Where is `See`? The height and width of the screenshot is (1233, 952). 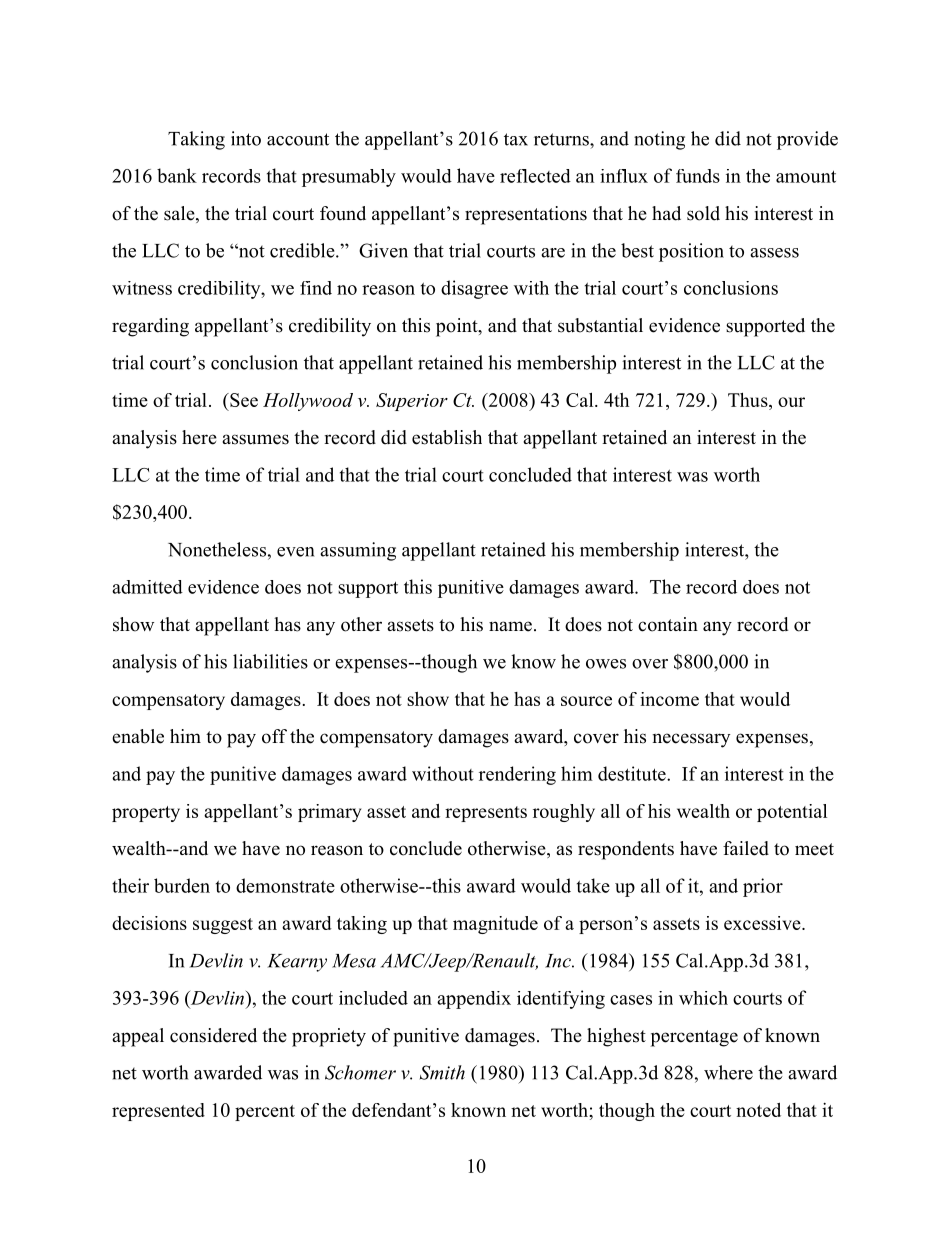 See is located at coordinates (243, 400).
